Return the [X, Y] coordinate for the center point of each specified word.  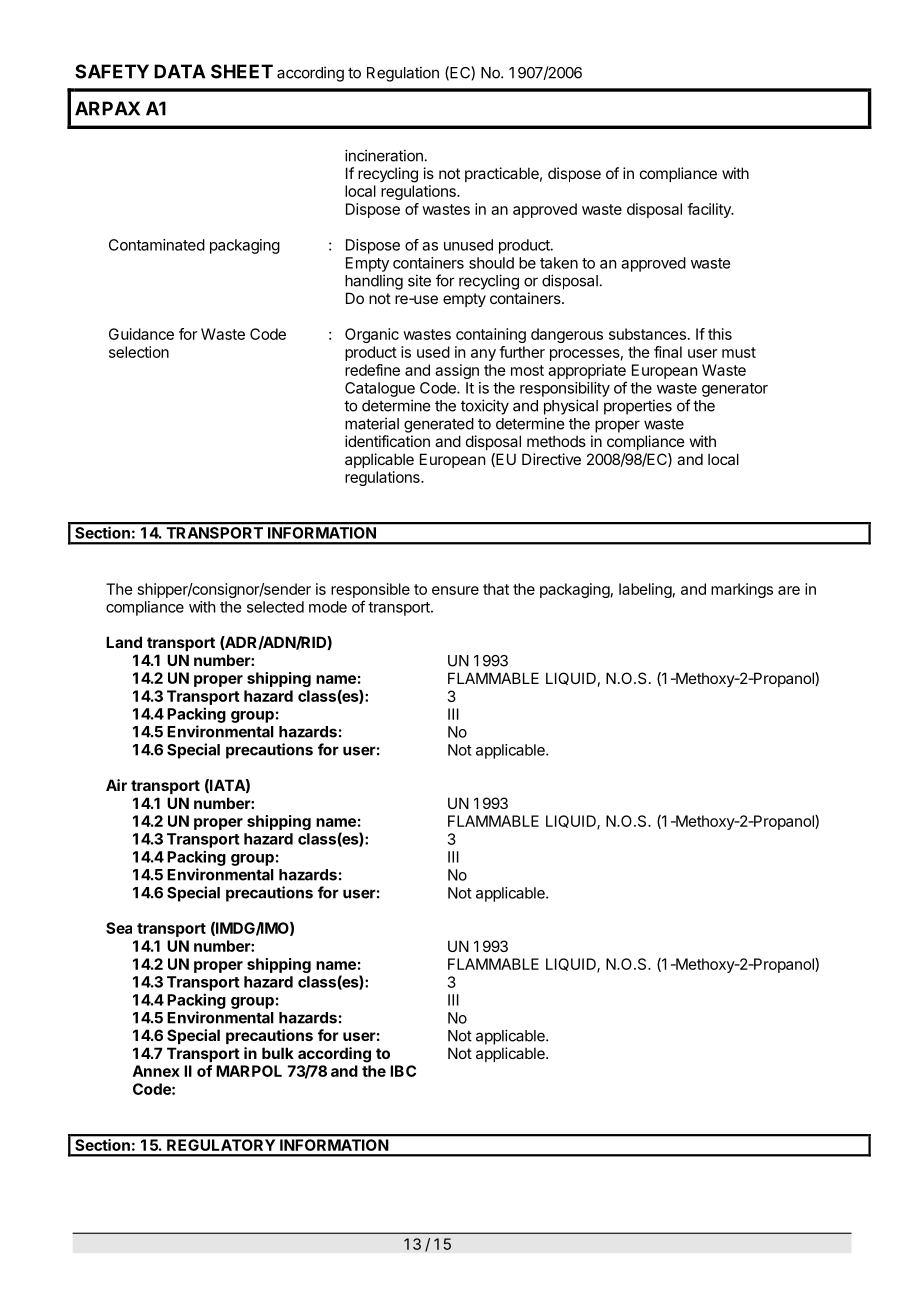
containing [491, 335]
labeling [645, 590]
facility [710, 210]
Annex [156, 1071]
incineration [384, 155]
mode [328, 607]
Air [116, 785]
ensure [455, 590]
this [720, 334]
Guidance [141, 334]
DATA [179, 71]
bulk [278, 1053]
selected [275, 607]
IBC [403, 1071]
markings [742, 590]
